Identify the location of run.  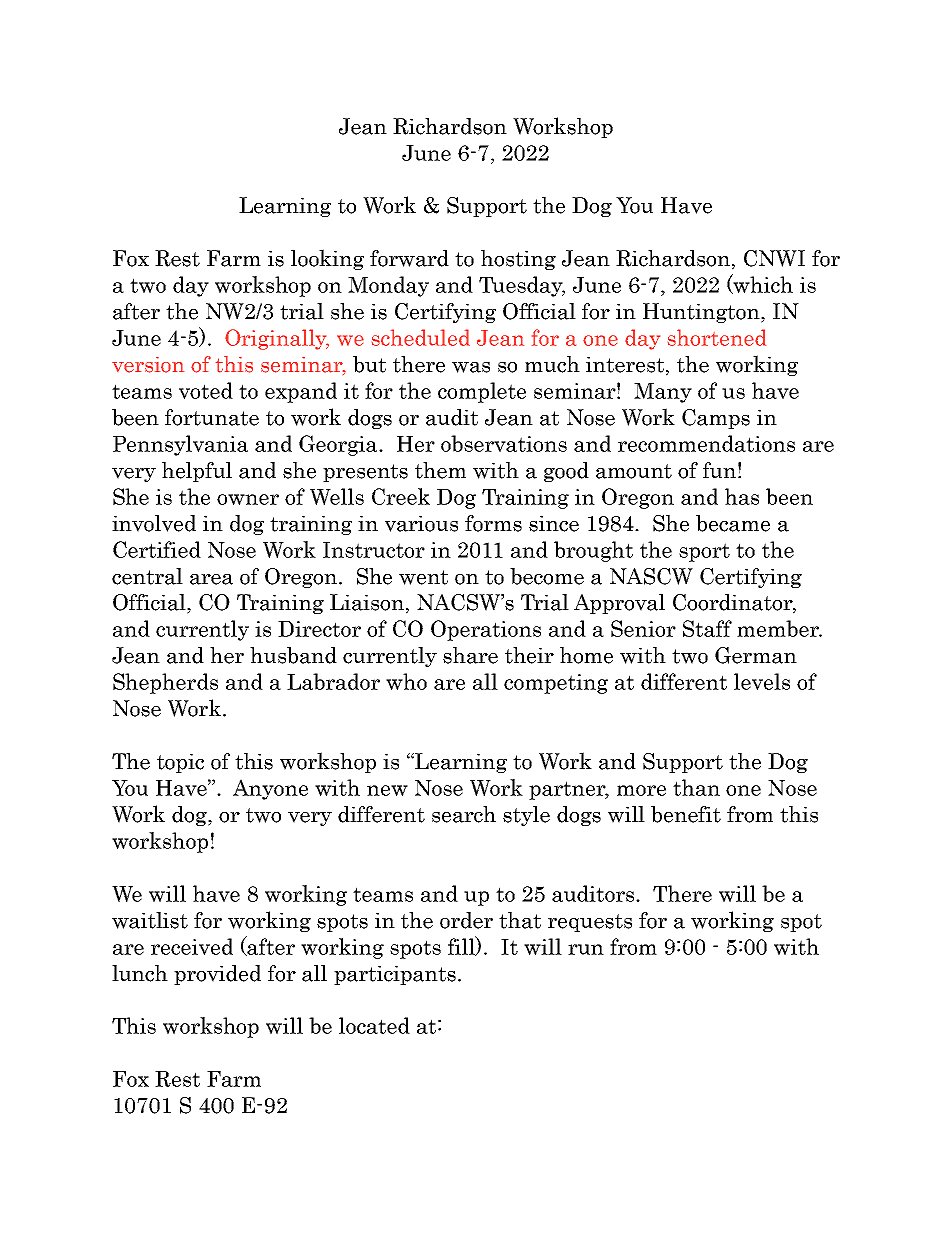
(586, 949).
